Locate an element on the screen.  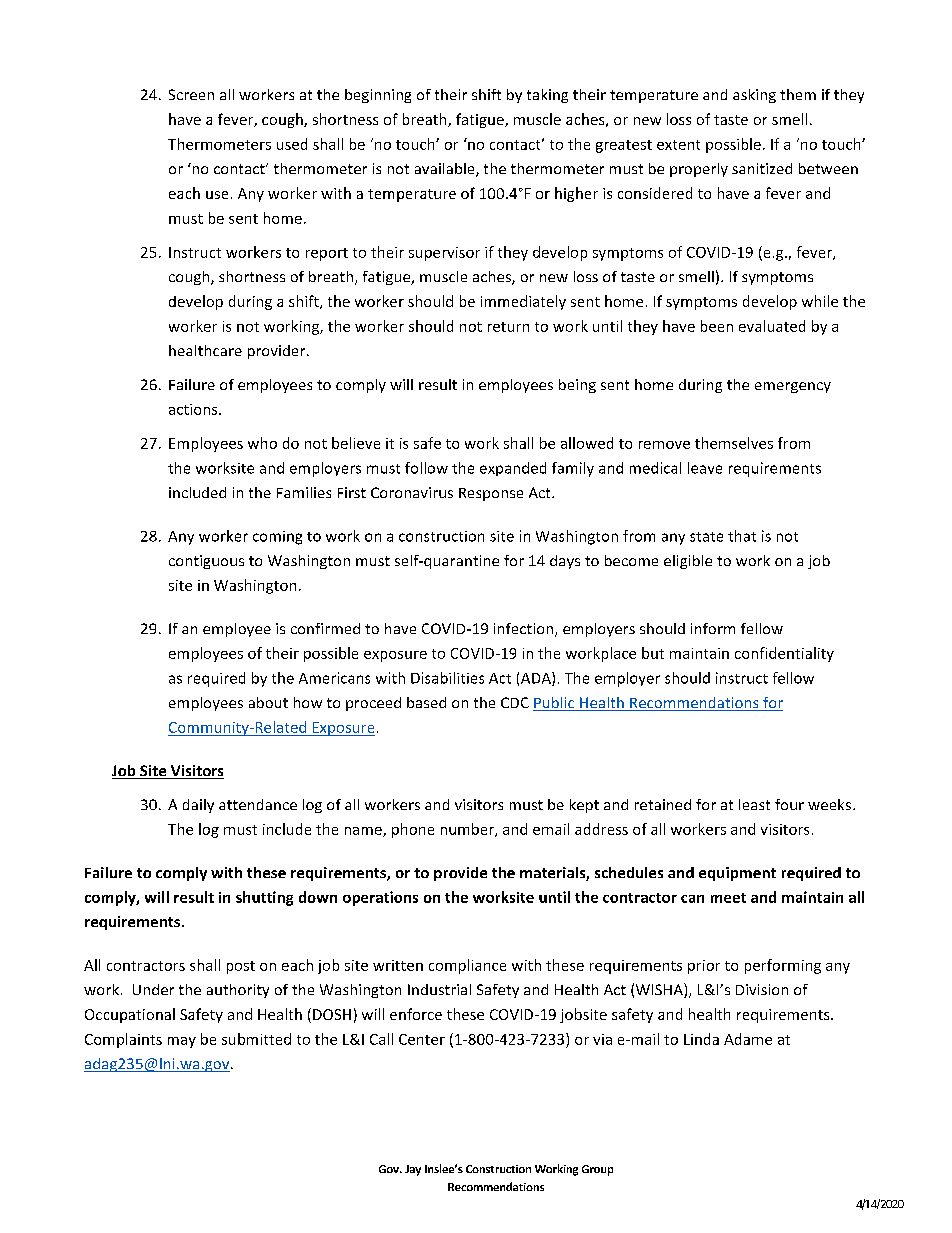
daily is located at coordinates (198, 806).
